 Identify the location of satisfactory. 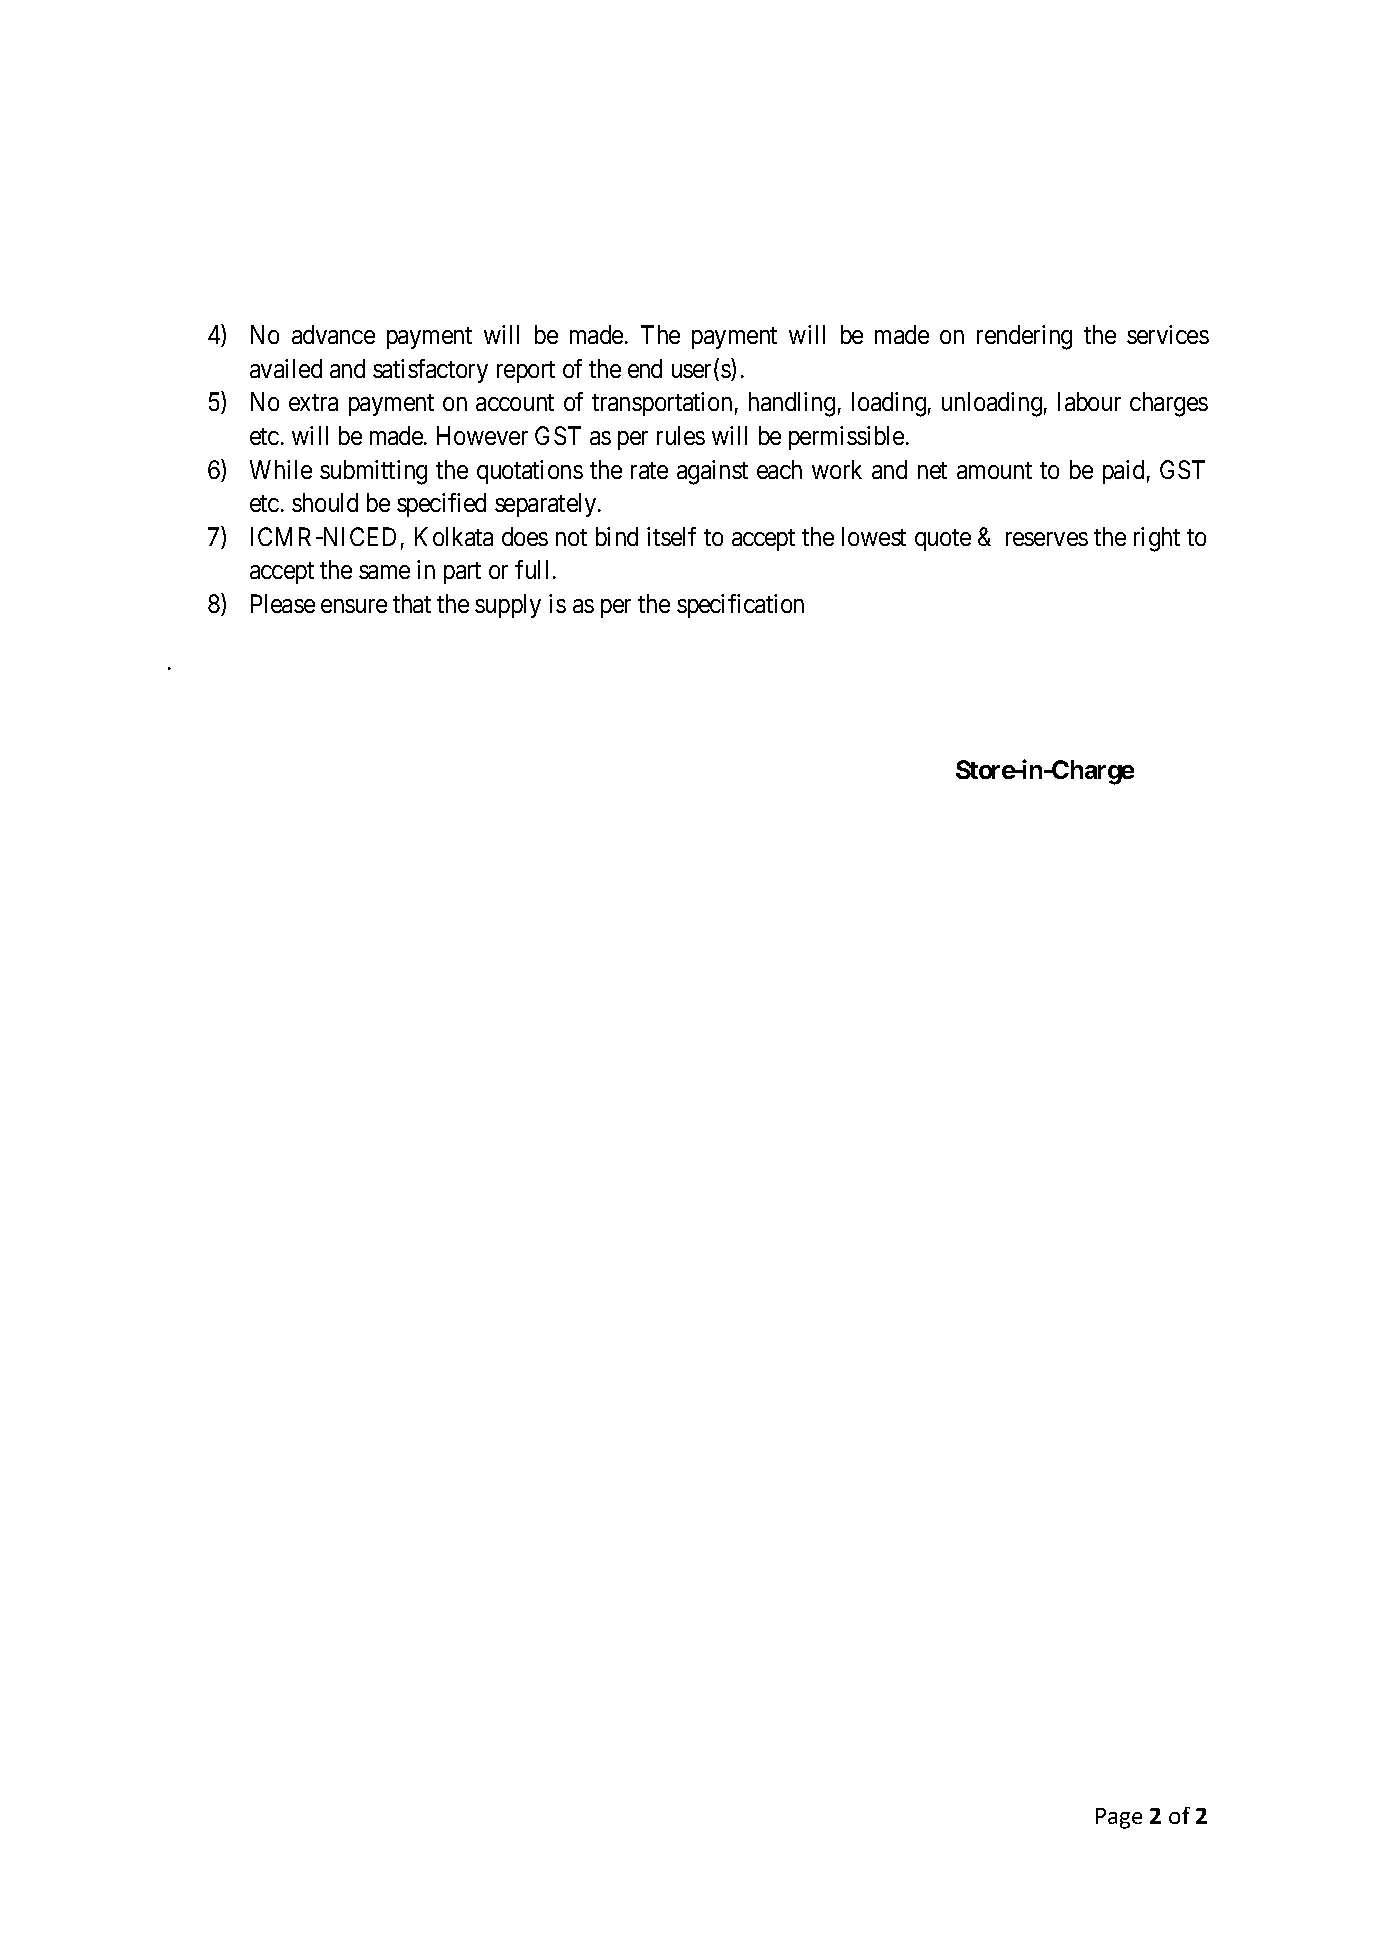
(430, 371).
